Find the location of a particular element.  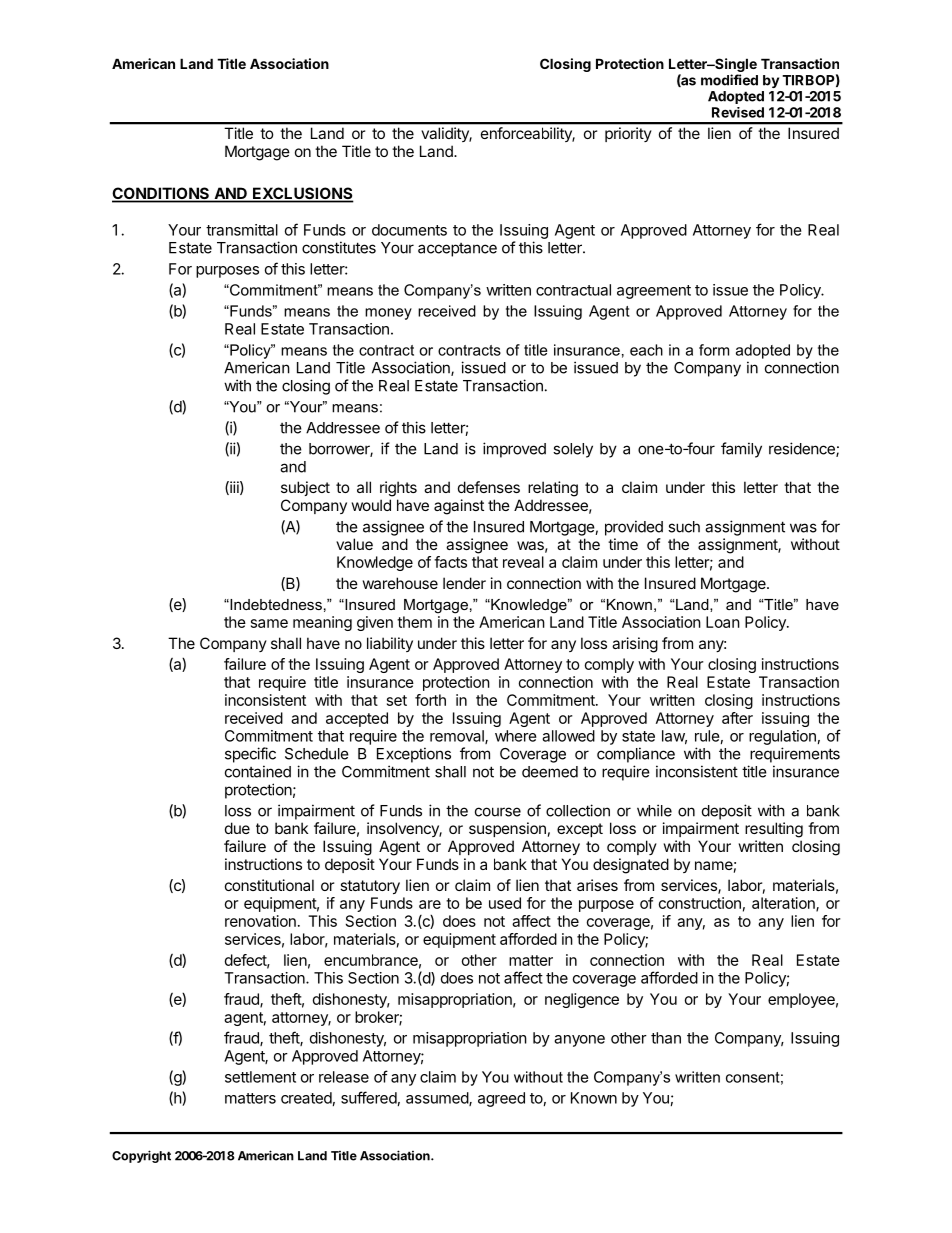

same is located at coordinates (269, 623).
